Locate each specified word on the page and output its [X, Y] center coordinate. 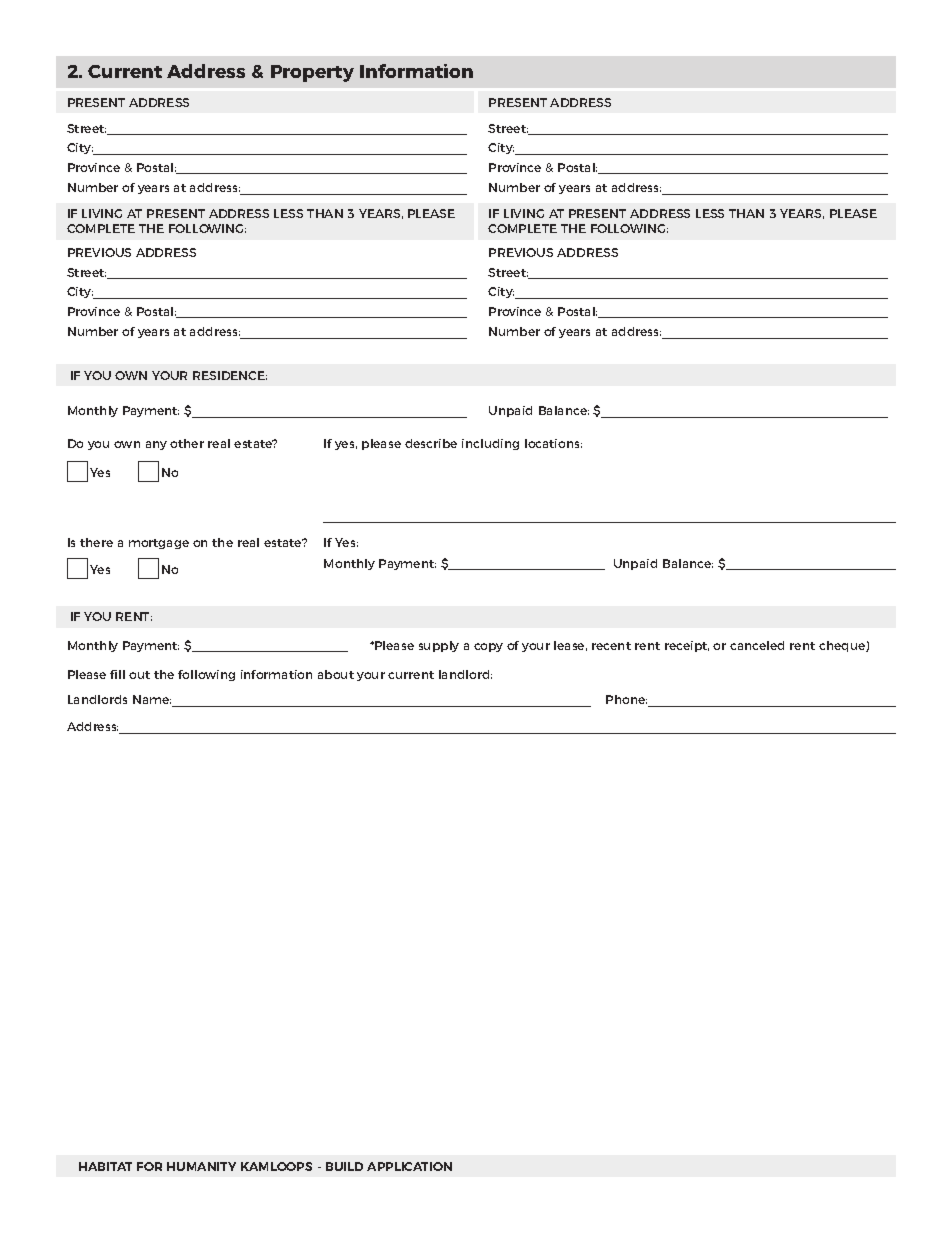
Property [312, 73]
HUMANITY [201, 1166]
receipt [687, 646]
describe [431, 443]
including [490, 444]
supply [439, 646]
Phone [626, 699]
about [336, 674]
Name [152, 699]
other [187, 443]
